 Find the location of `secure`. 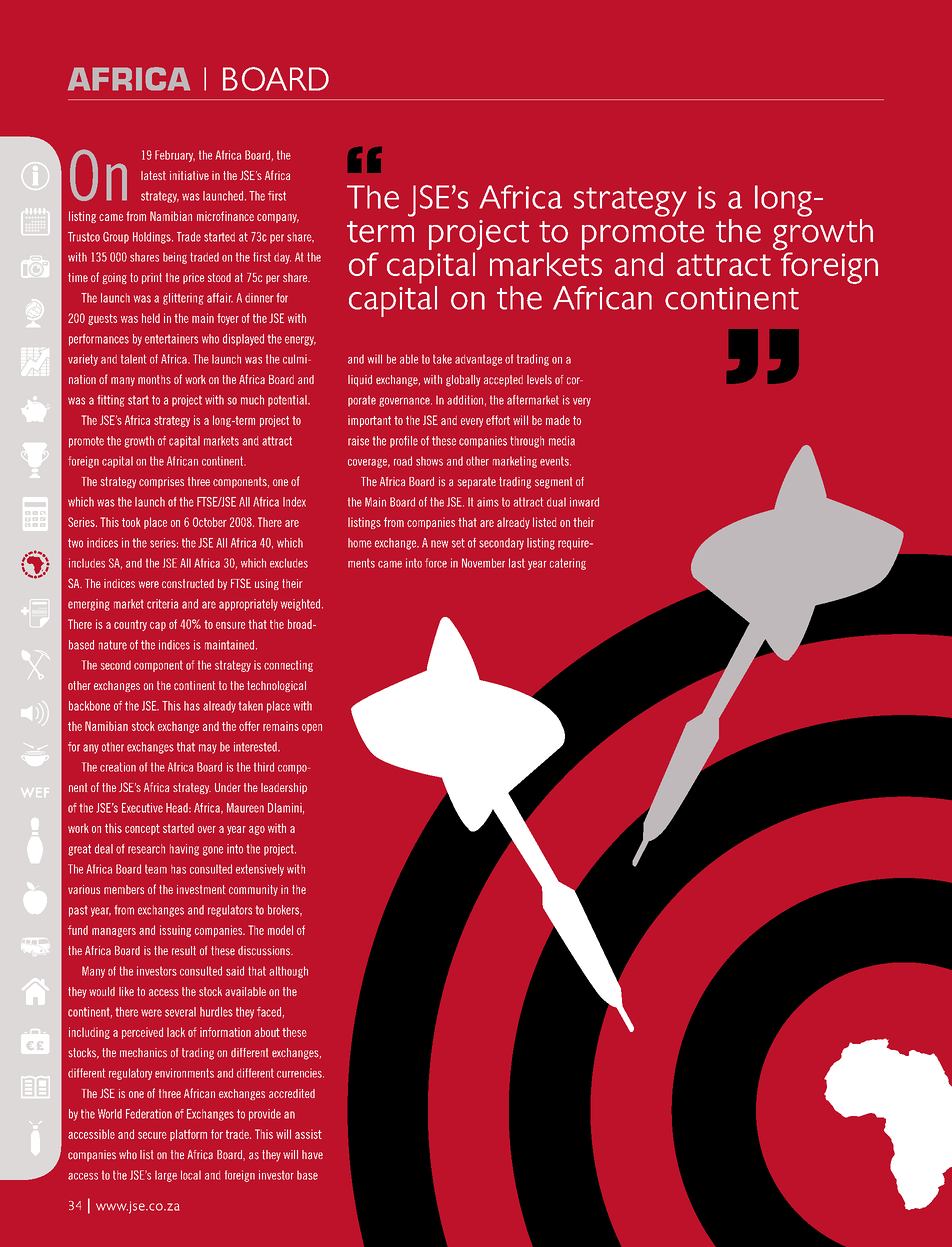

secure is located at coordinates (152, 1135).
